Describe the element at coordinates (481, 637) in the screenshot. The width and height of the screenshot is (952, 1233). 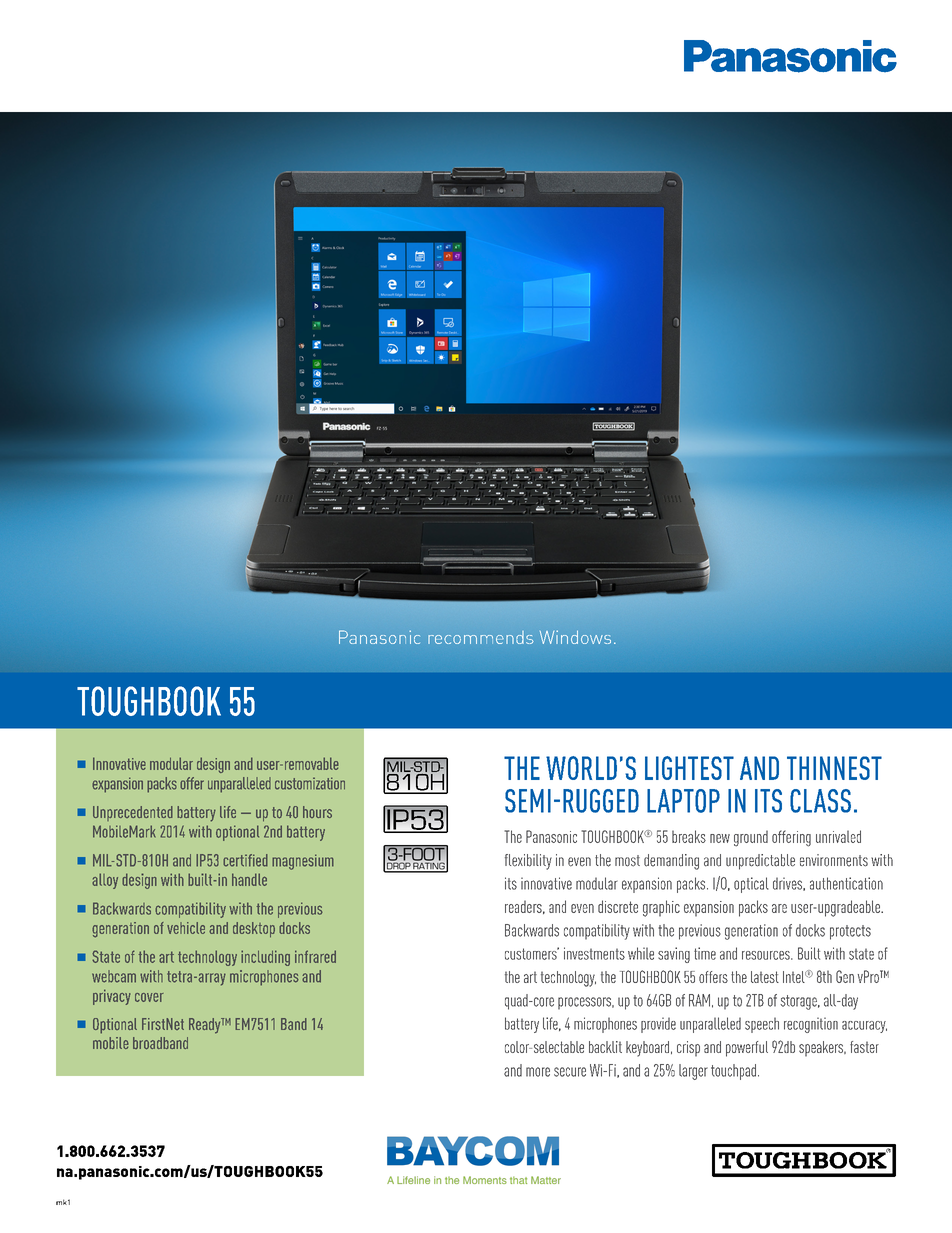
I see `recommends` at that location.
